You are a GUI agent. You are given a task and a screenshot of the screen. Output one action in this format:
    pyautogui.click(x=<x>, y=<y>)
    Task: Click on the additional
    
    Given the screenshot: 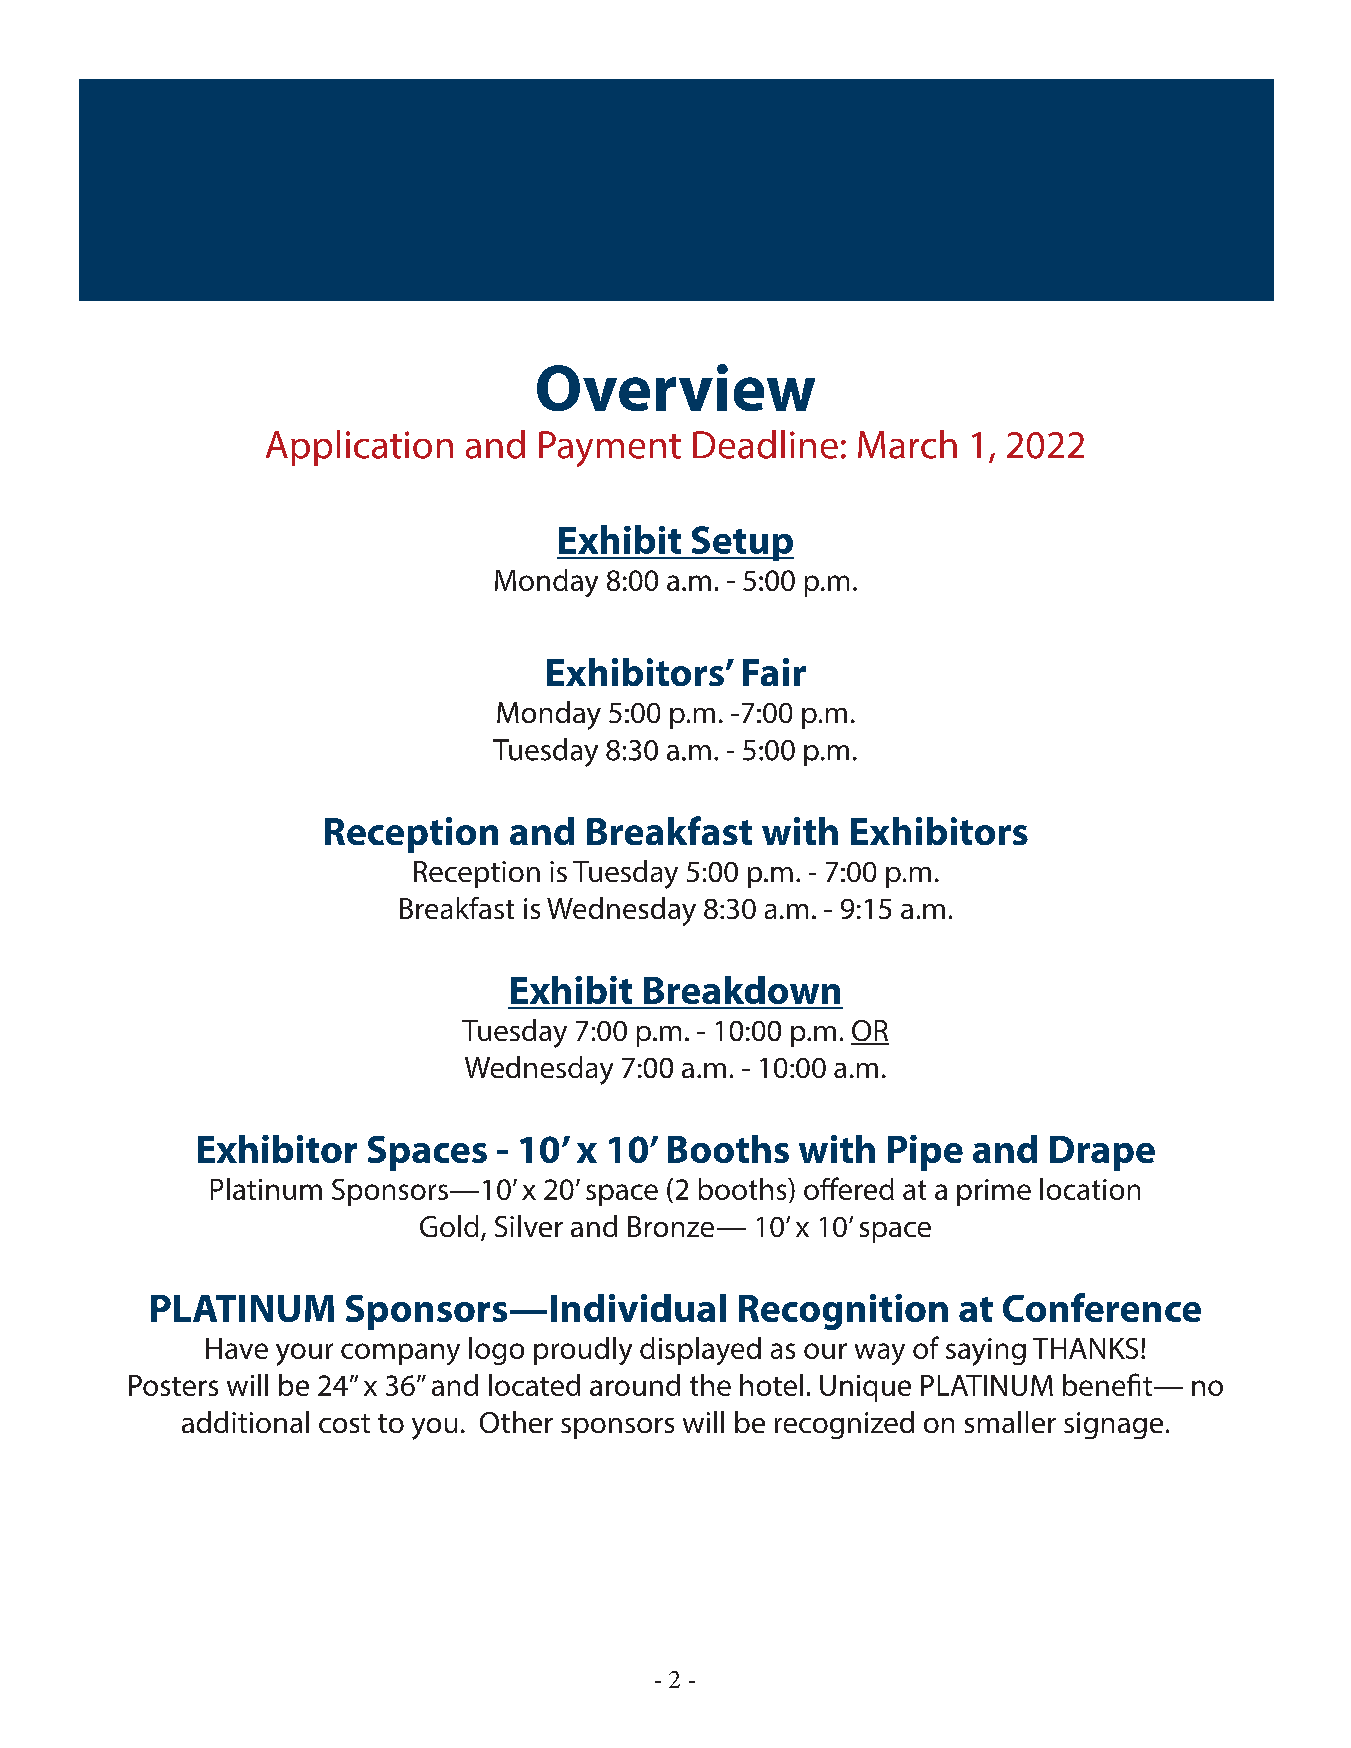 What is the action you would take?
    pyautogui.click(x=245, y=1422)
